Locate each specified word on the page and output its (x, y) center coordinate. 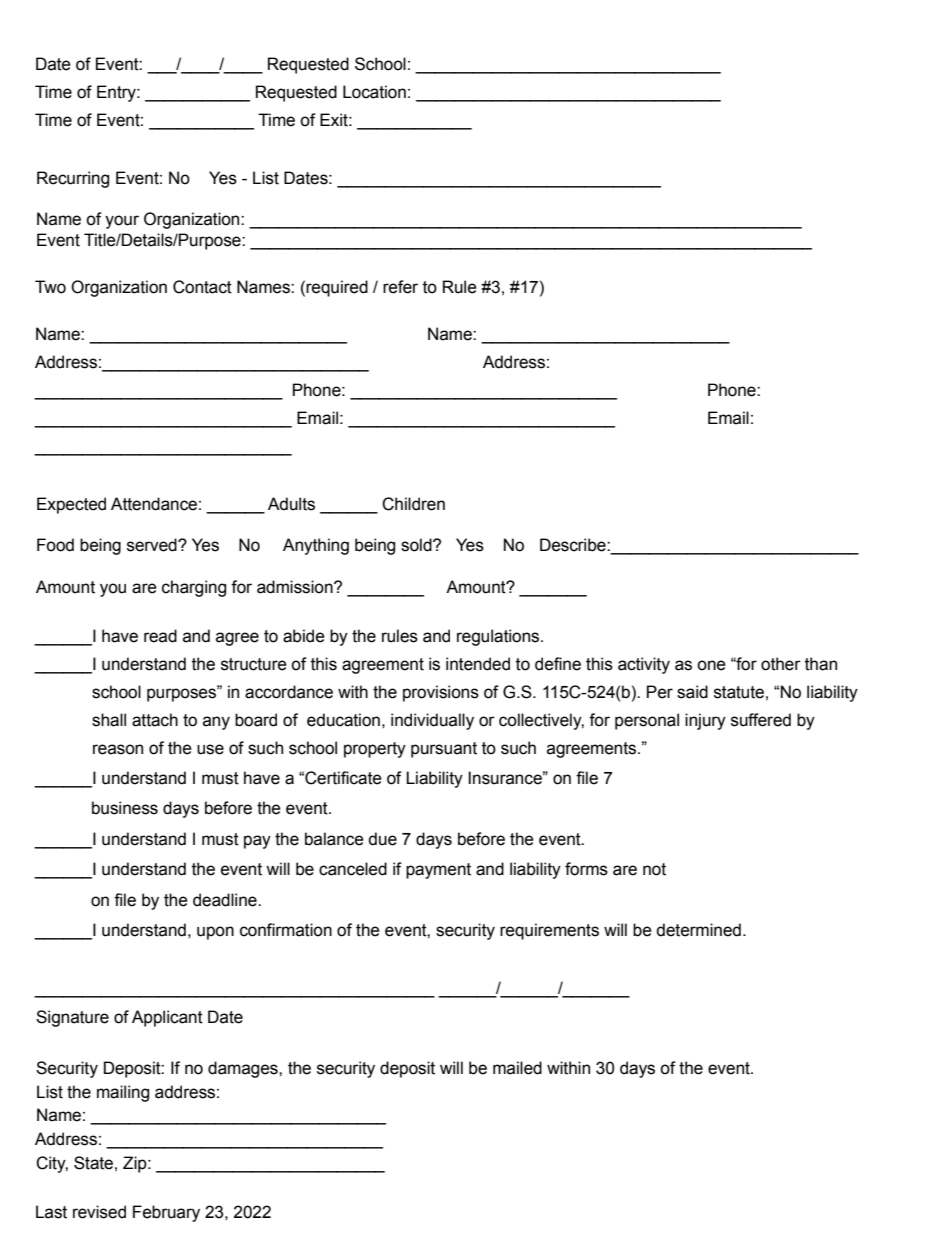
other (781, 664)
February (166, 1213)
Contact (202, 287)
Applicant (167, 1018)
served (153, 545)
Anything (316, 546)
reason (118, 749)
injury (705, 721)
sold (417, 545)
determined (698, 930)
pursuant (444, 750)
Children (413, 504)
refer (400, 287)
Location (374, 92)
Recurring (73, 179)
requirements (549, 931)
